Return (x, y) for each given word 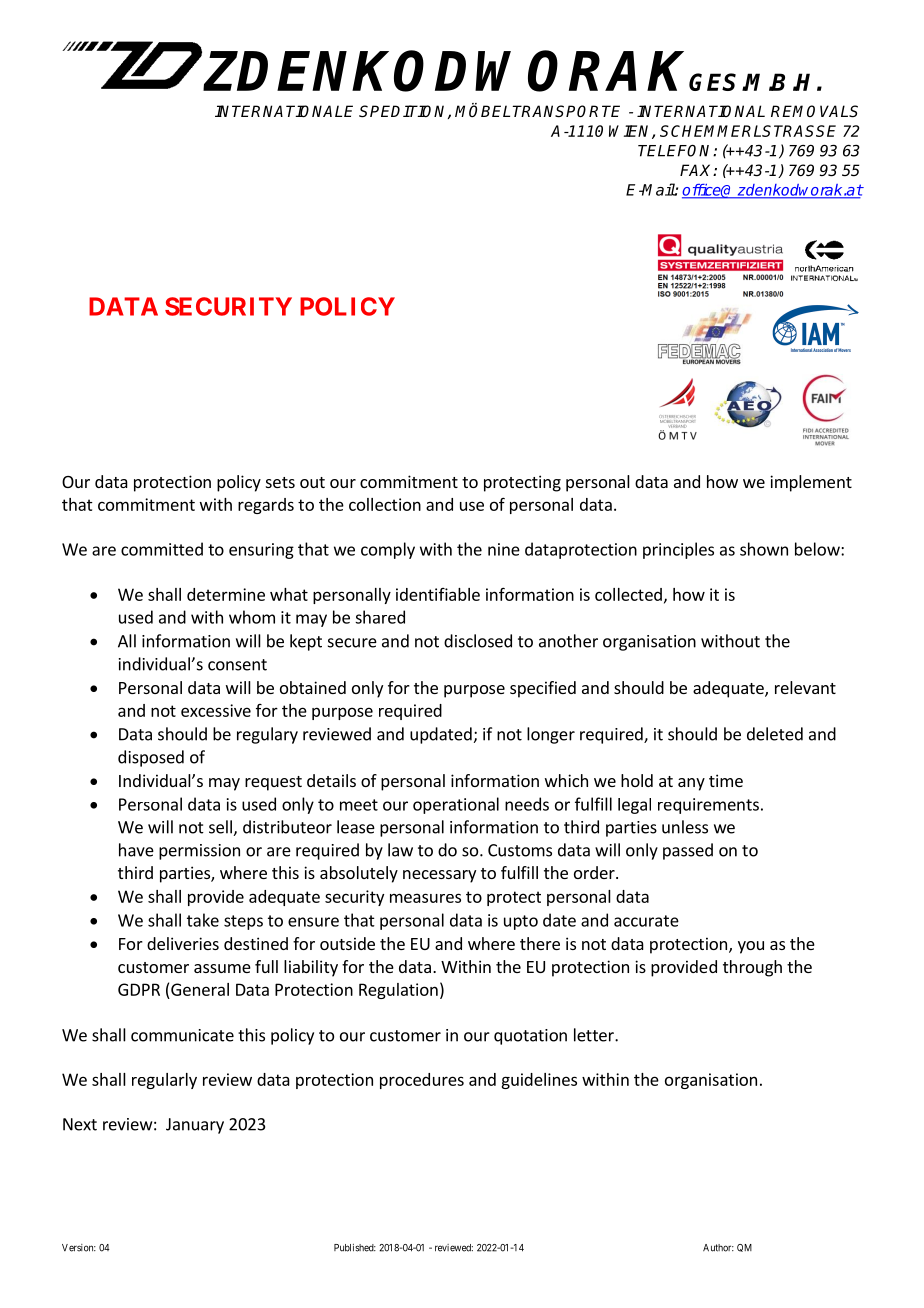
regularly (164, 1081)
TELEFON (676, 150)
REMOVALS (814, 111)
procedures (422, 1081)
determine (226, 594)
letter (595, 1035)
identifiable (438, 594)
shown (764, 549)
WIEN (631, 132)
